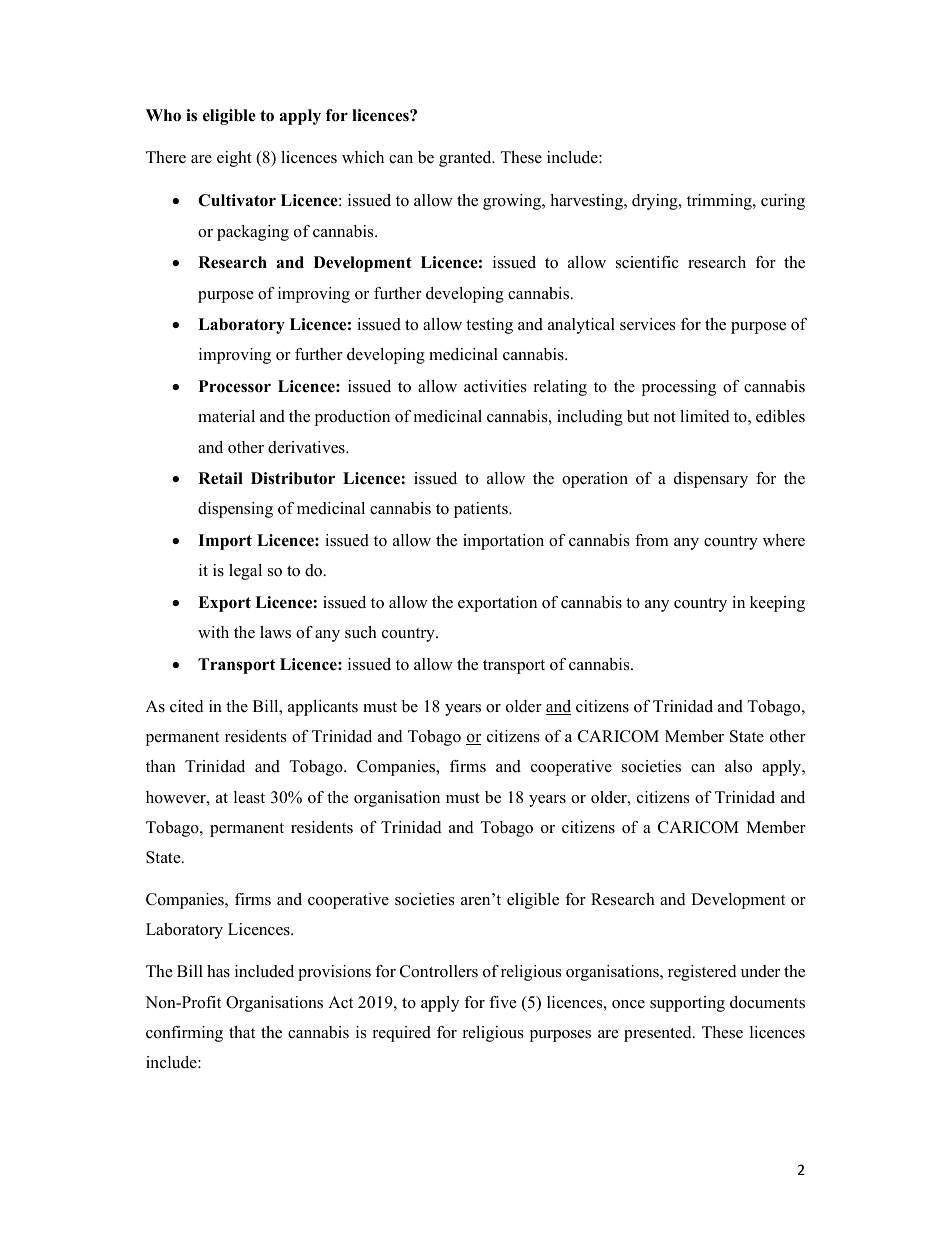  I want to click on patients, so click(482, 510).
